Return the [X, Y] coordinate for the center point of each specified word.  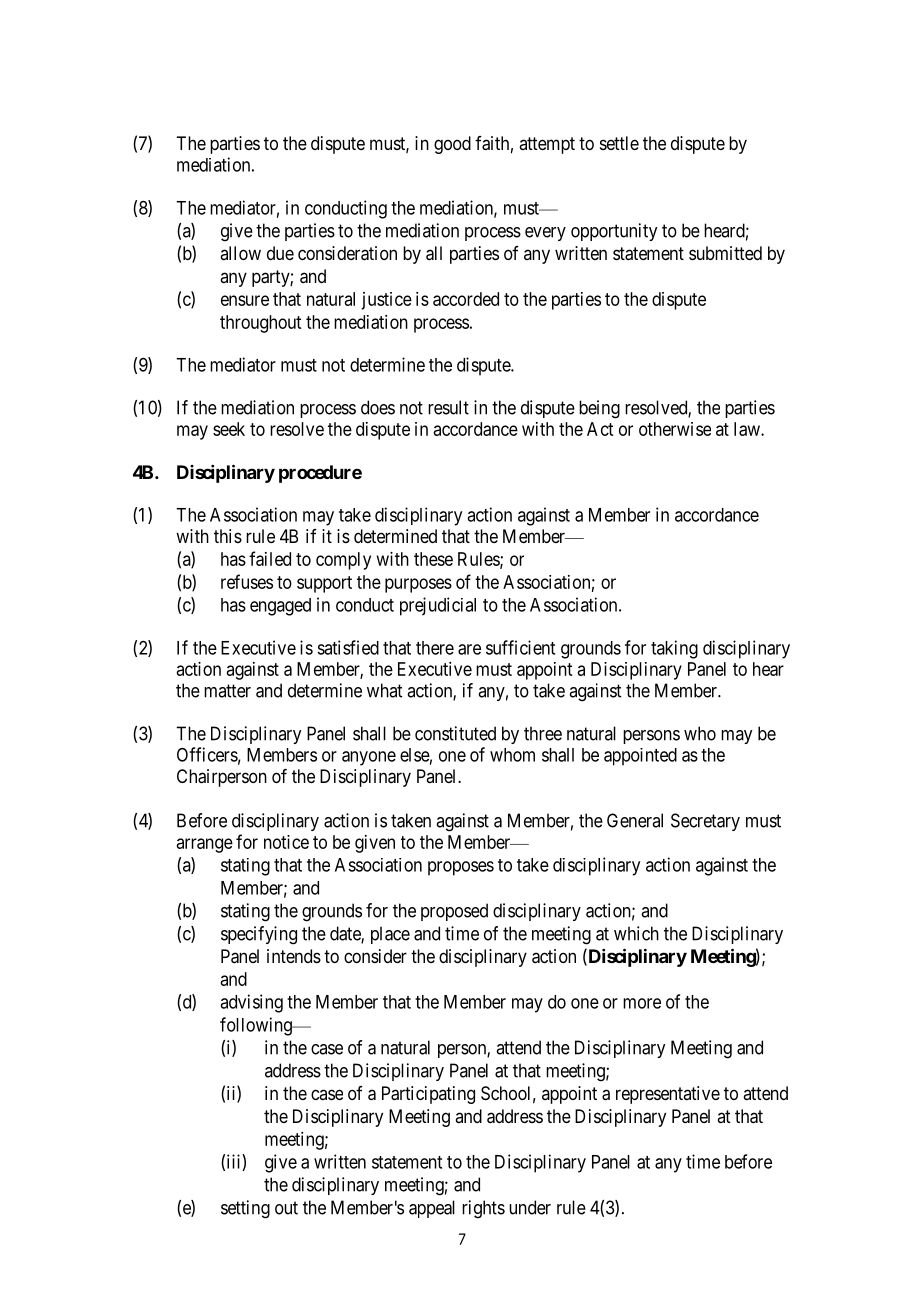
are [469, 649]
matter [227, 691]
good [452, 145]
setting [245, 1209]
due [280, 253]
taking [674, 649]
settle [619, 143]
